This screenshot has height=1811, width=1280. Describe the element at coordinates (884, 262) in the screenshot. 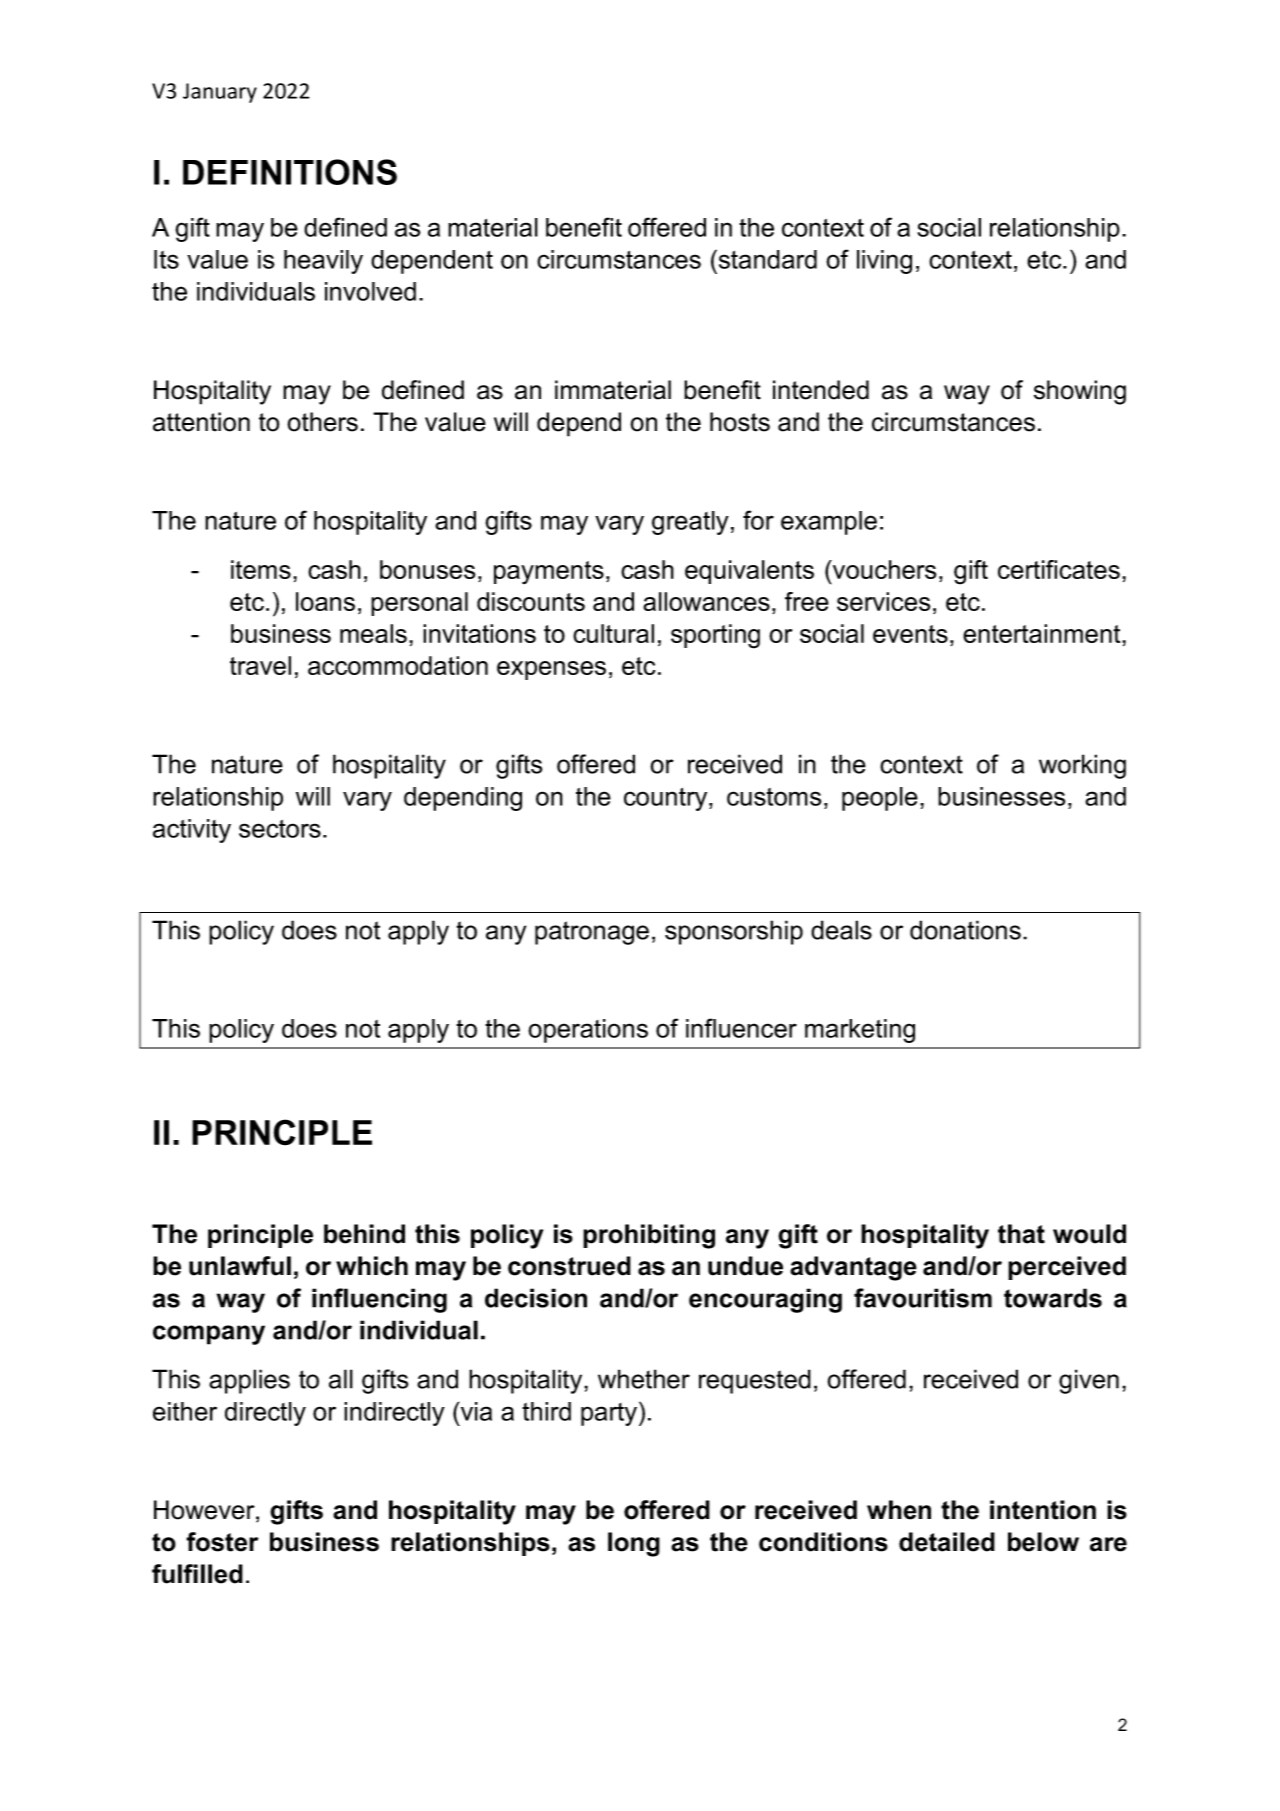

I see `living` at that location.
